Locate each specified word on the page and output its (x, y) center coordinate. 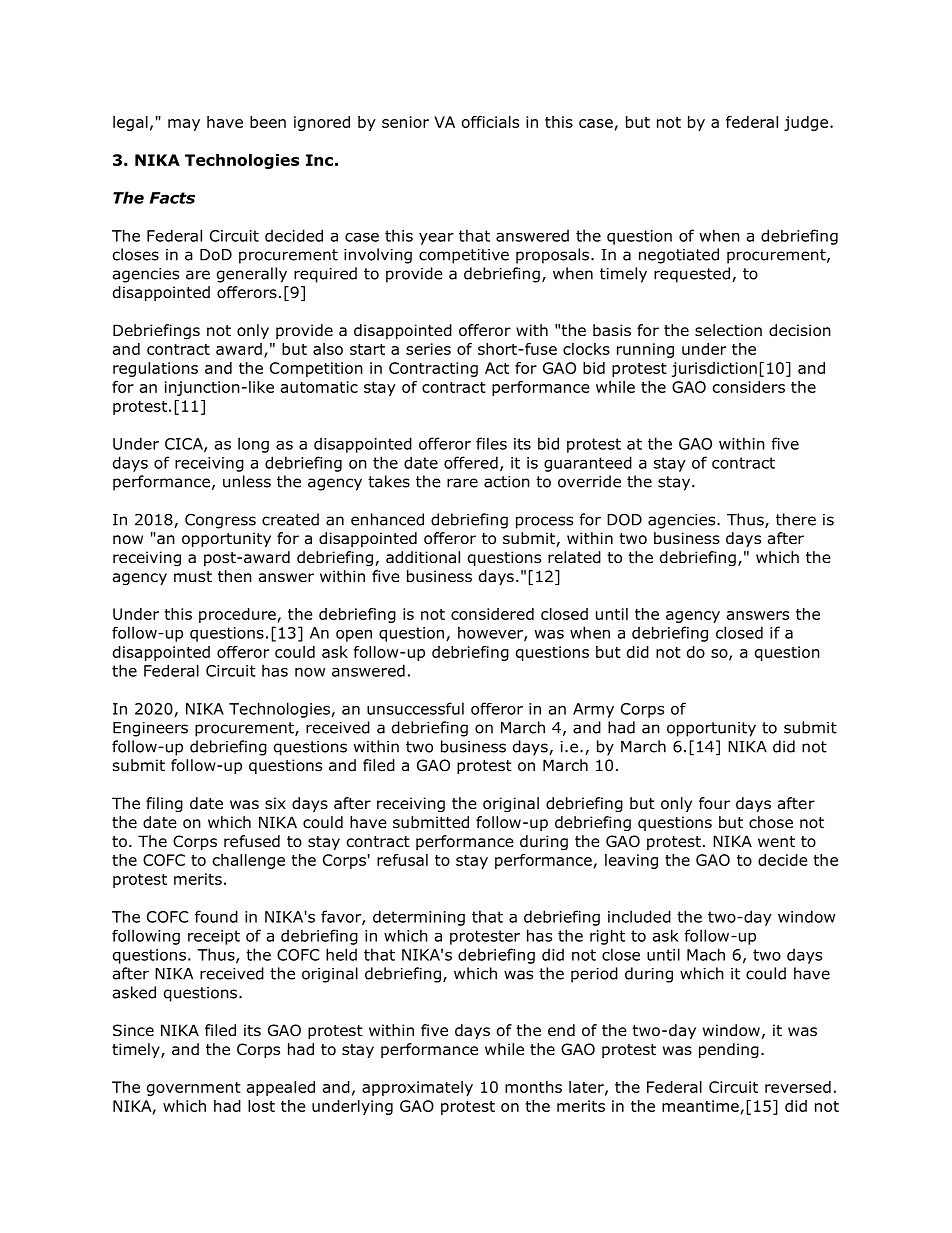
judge (806, 123)
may (184, 125)
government (194, 1089)
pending (729, 1050)
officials (490, 122)
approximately (417, 1088)
